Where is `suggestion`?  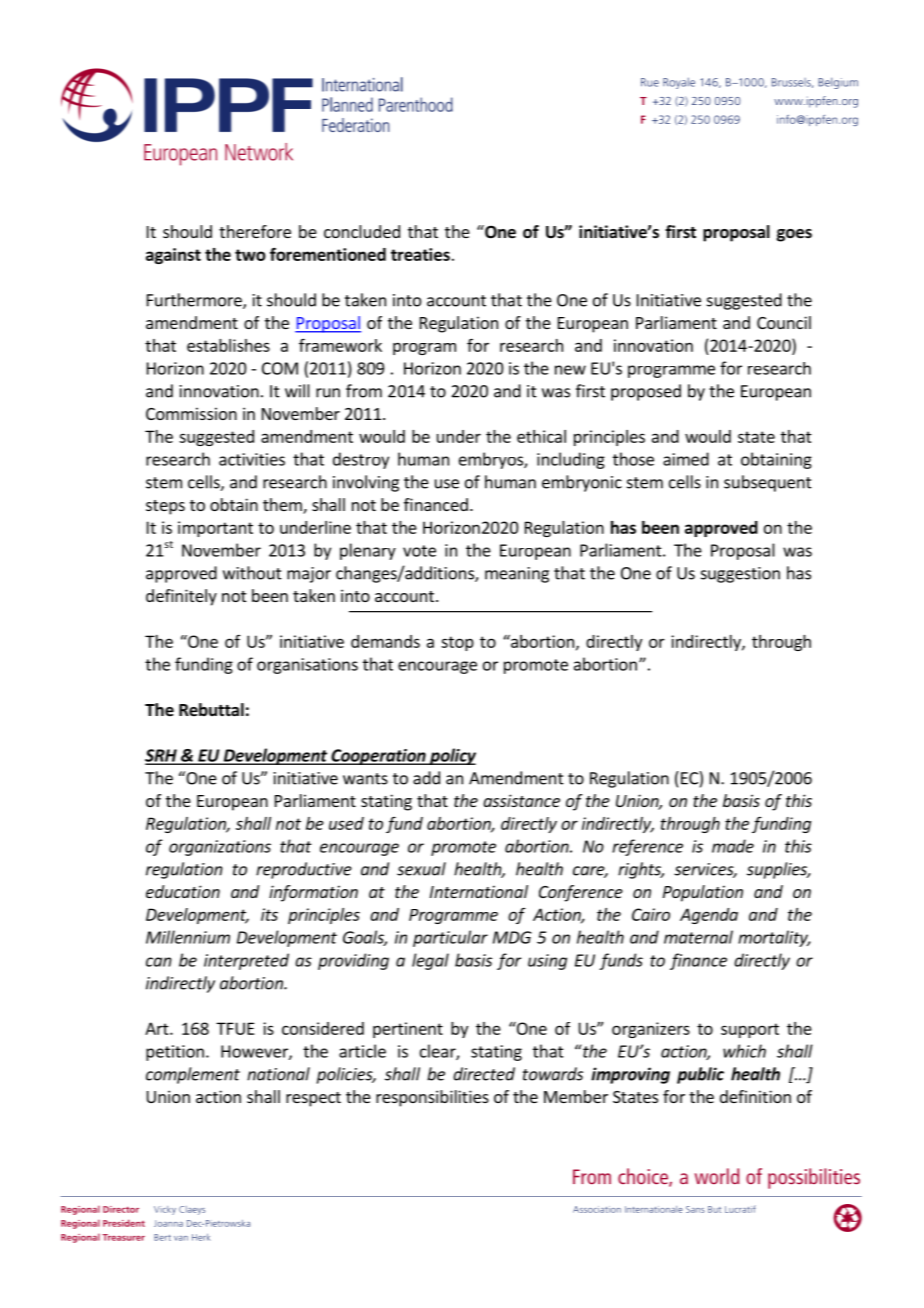 suggestion is located at coordinates (740, 575).
